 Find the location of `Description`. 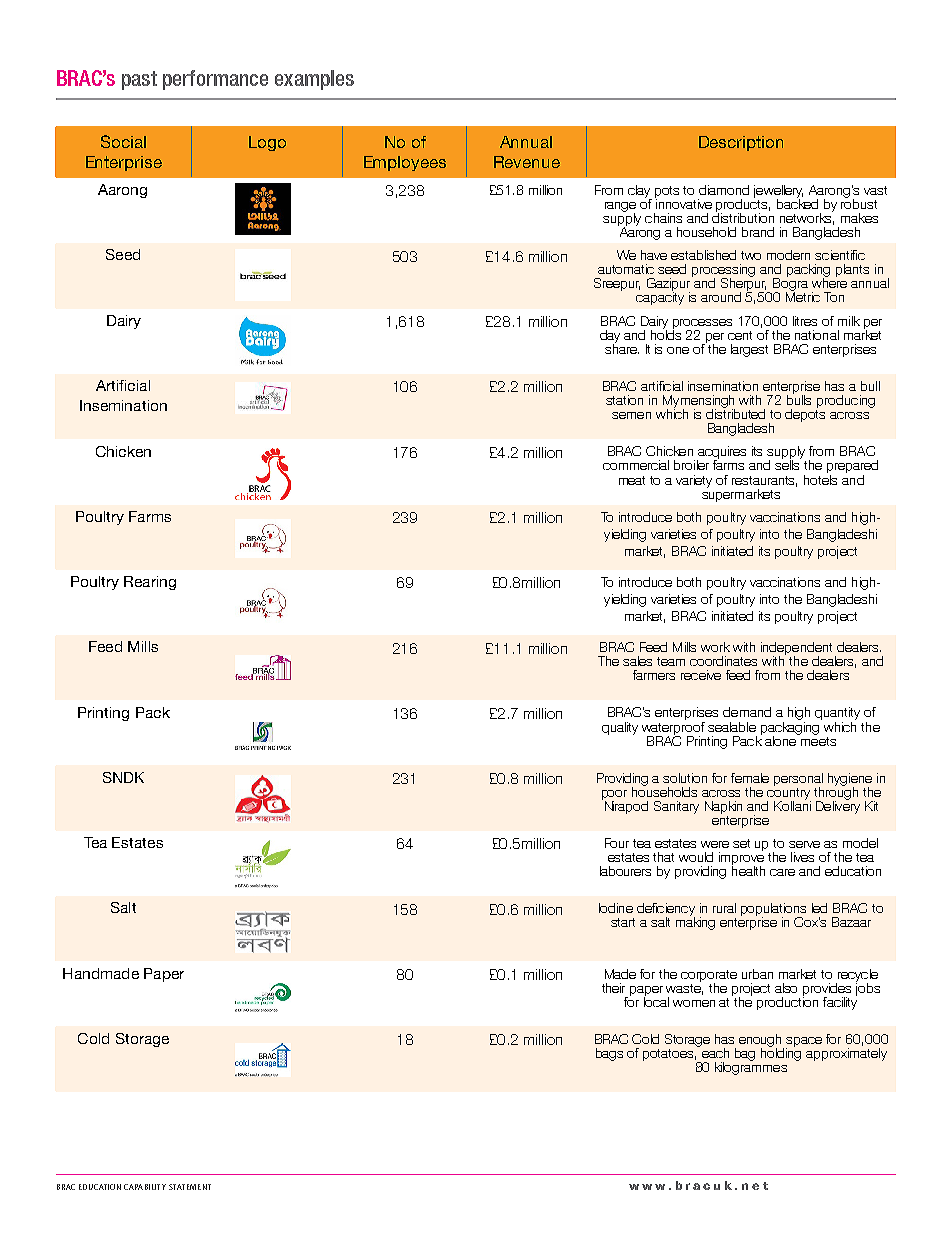

Description is located at coordinates (741, 143).
